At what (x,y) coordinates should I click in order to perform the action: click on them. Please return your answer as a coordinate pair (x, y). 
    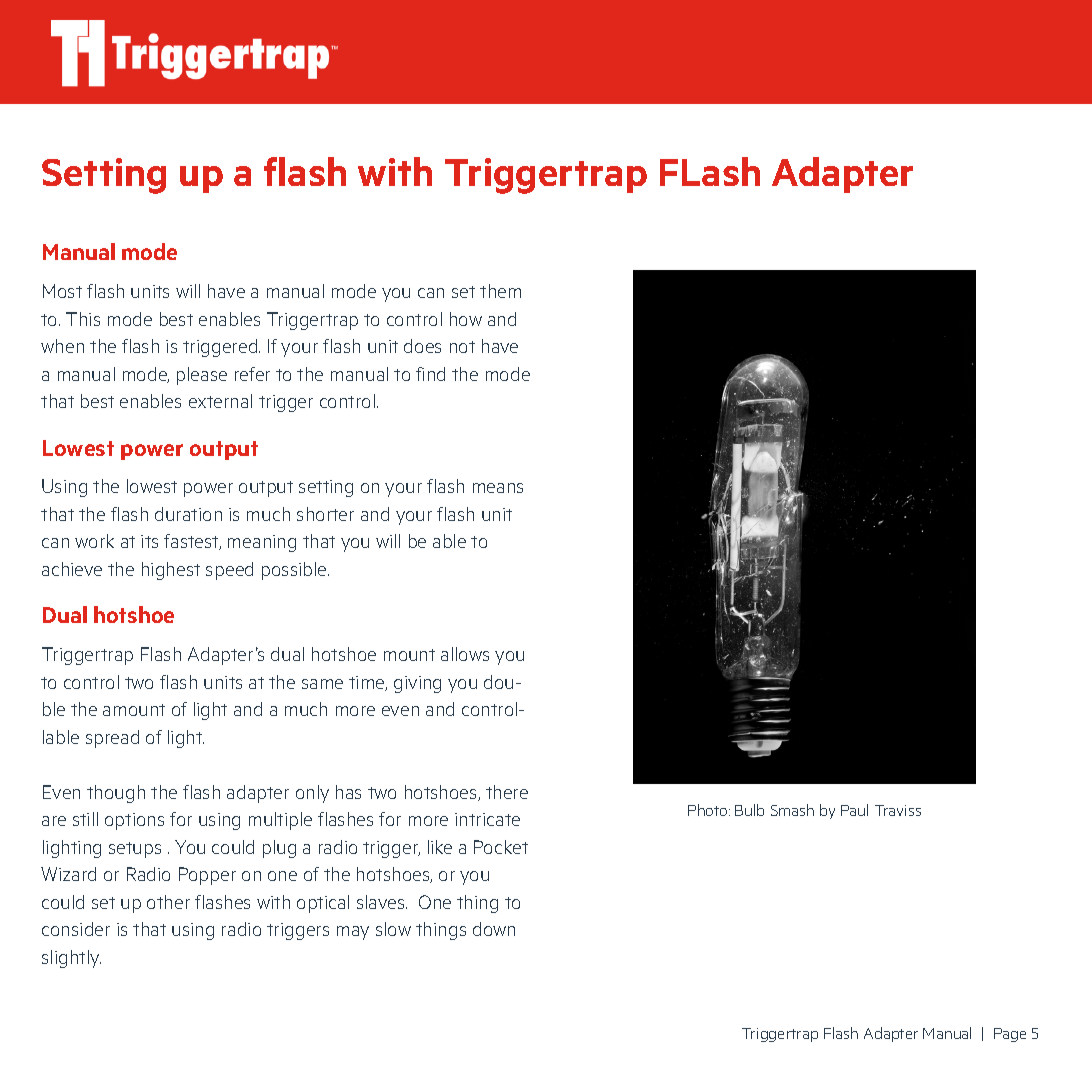
    Looking at the image, I should click on (500, 291).
